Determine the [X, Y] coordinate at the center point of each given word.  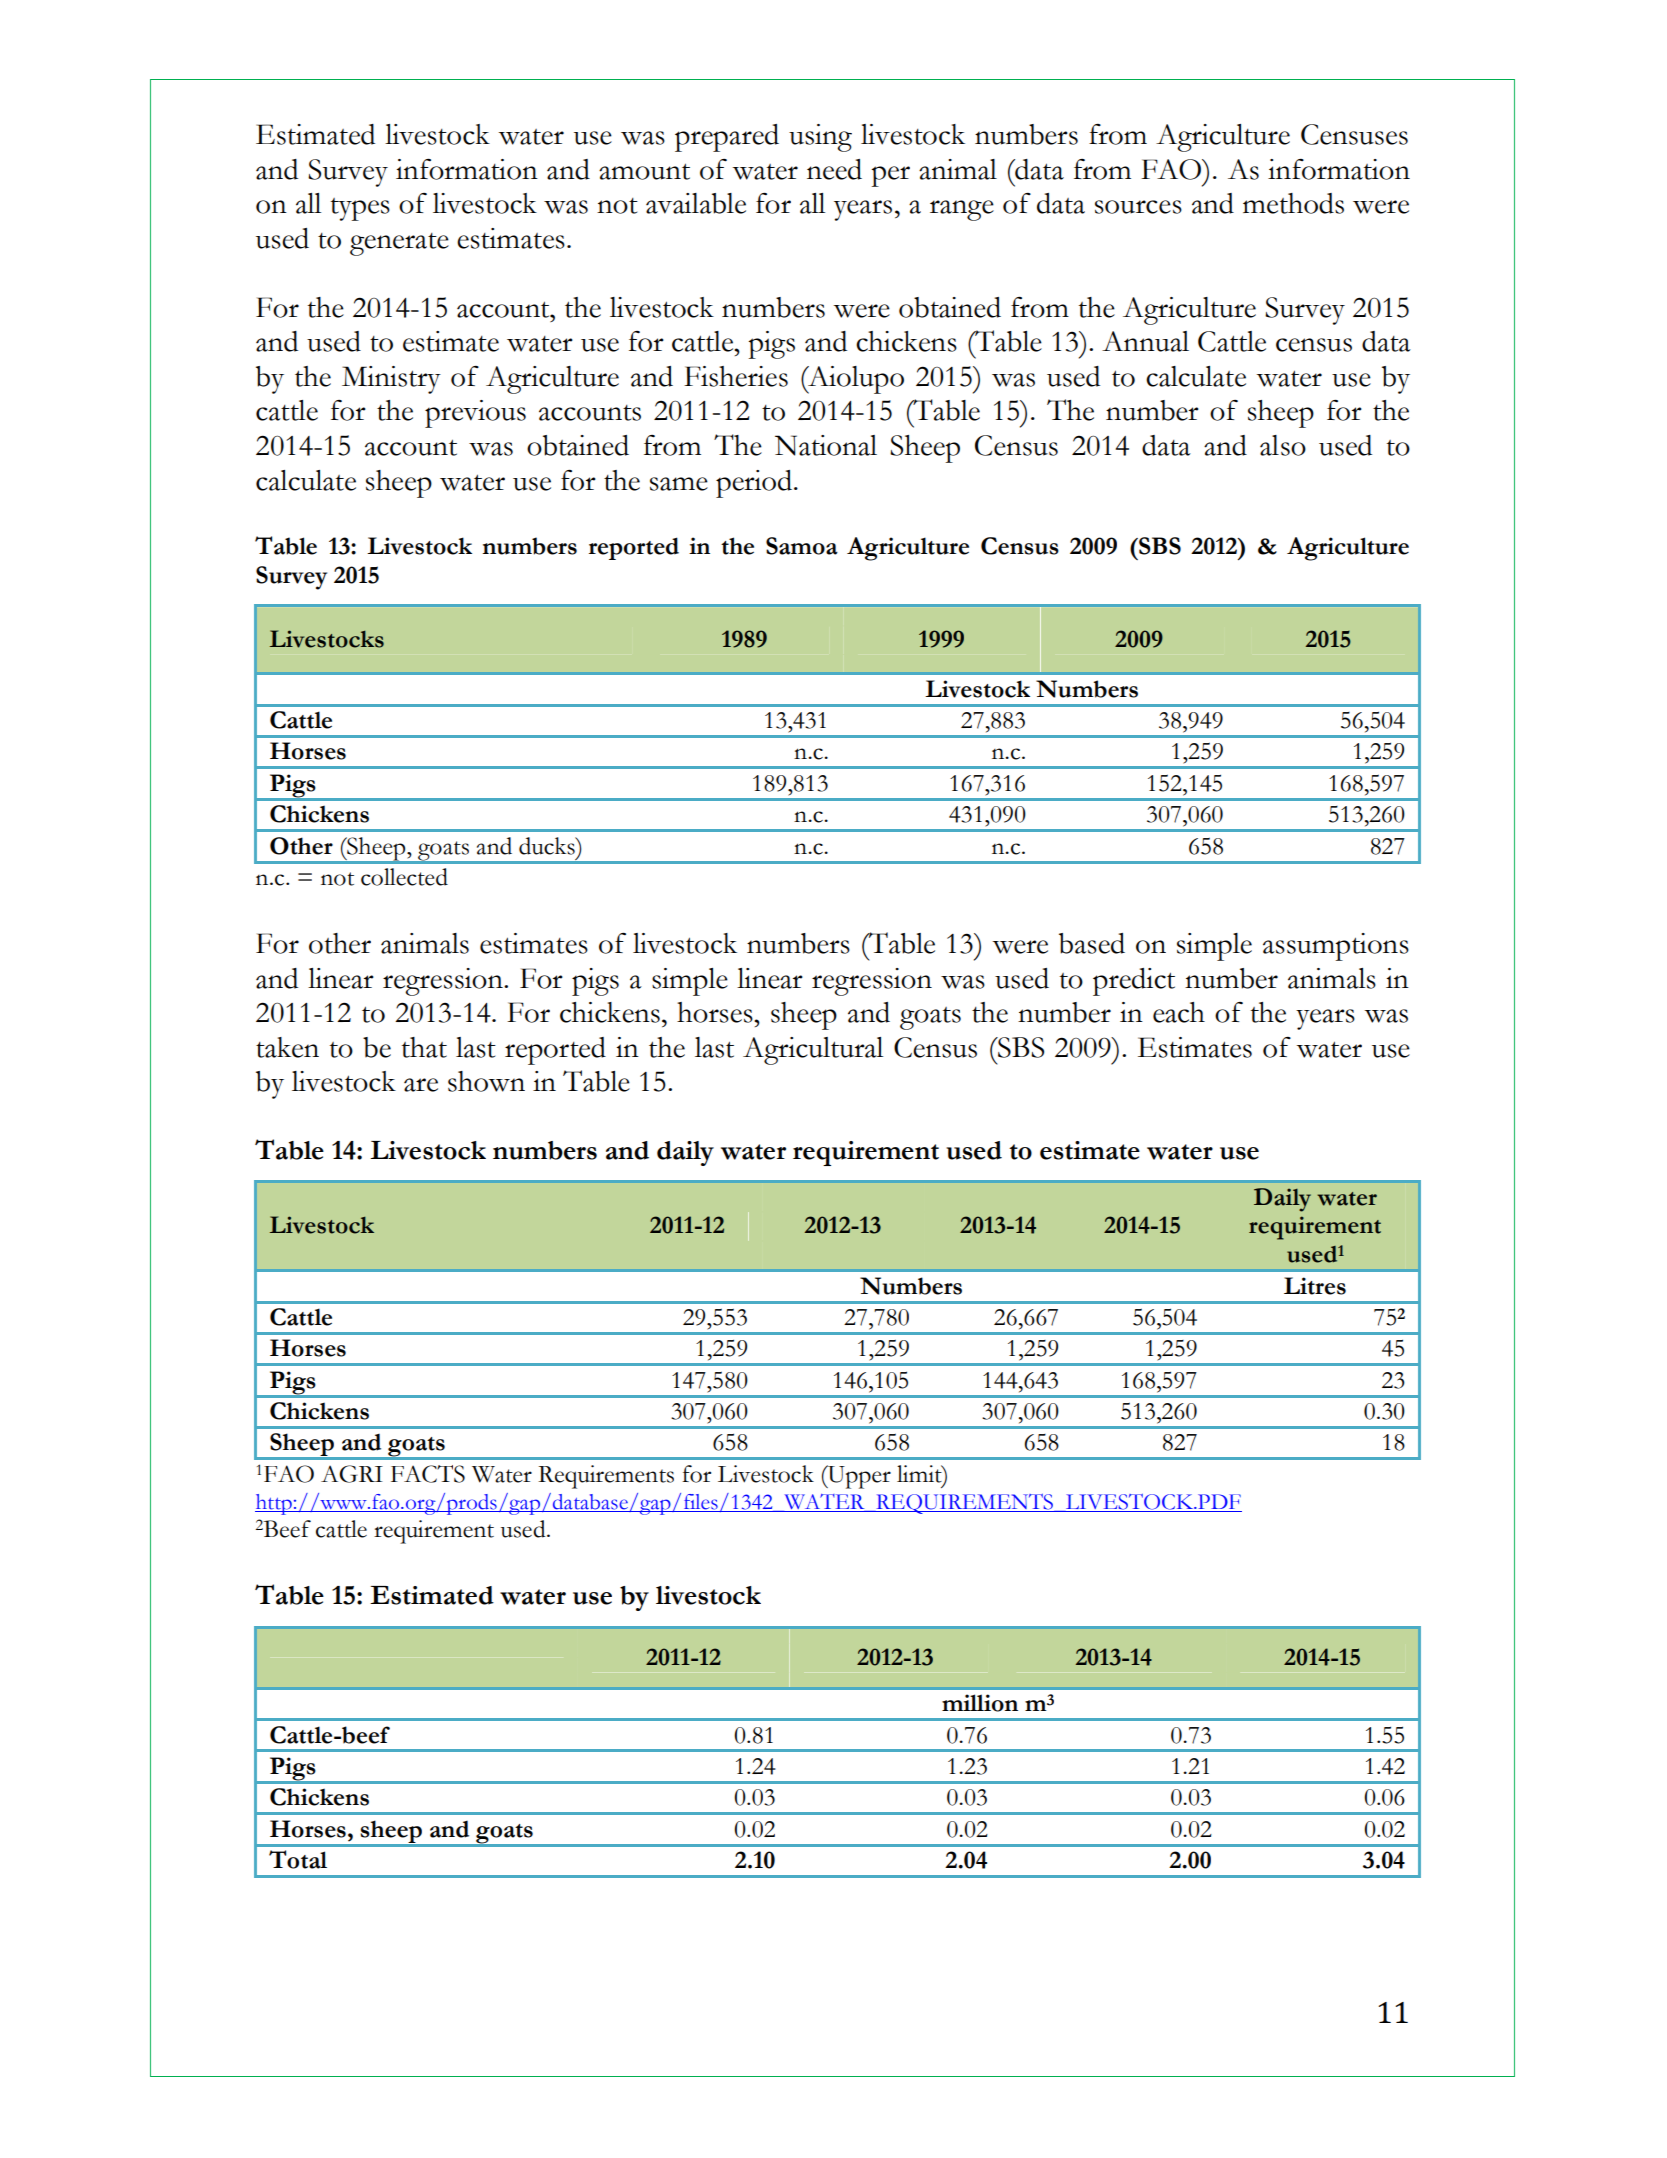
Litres [1315, 1286]
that [424, 1047]
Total [298, 1859]
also [1283, 445]
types [360, 209]
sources [1138, 207]
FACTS [428, 1474]
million [980, 1703]
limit [920, 1474]
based [1092, 943]
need [834, 169]
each [1179, 1012]
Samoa [802, 546]
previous [475, 414]
